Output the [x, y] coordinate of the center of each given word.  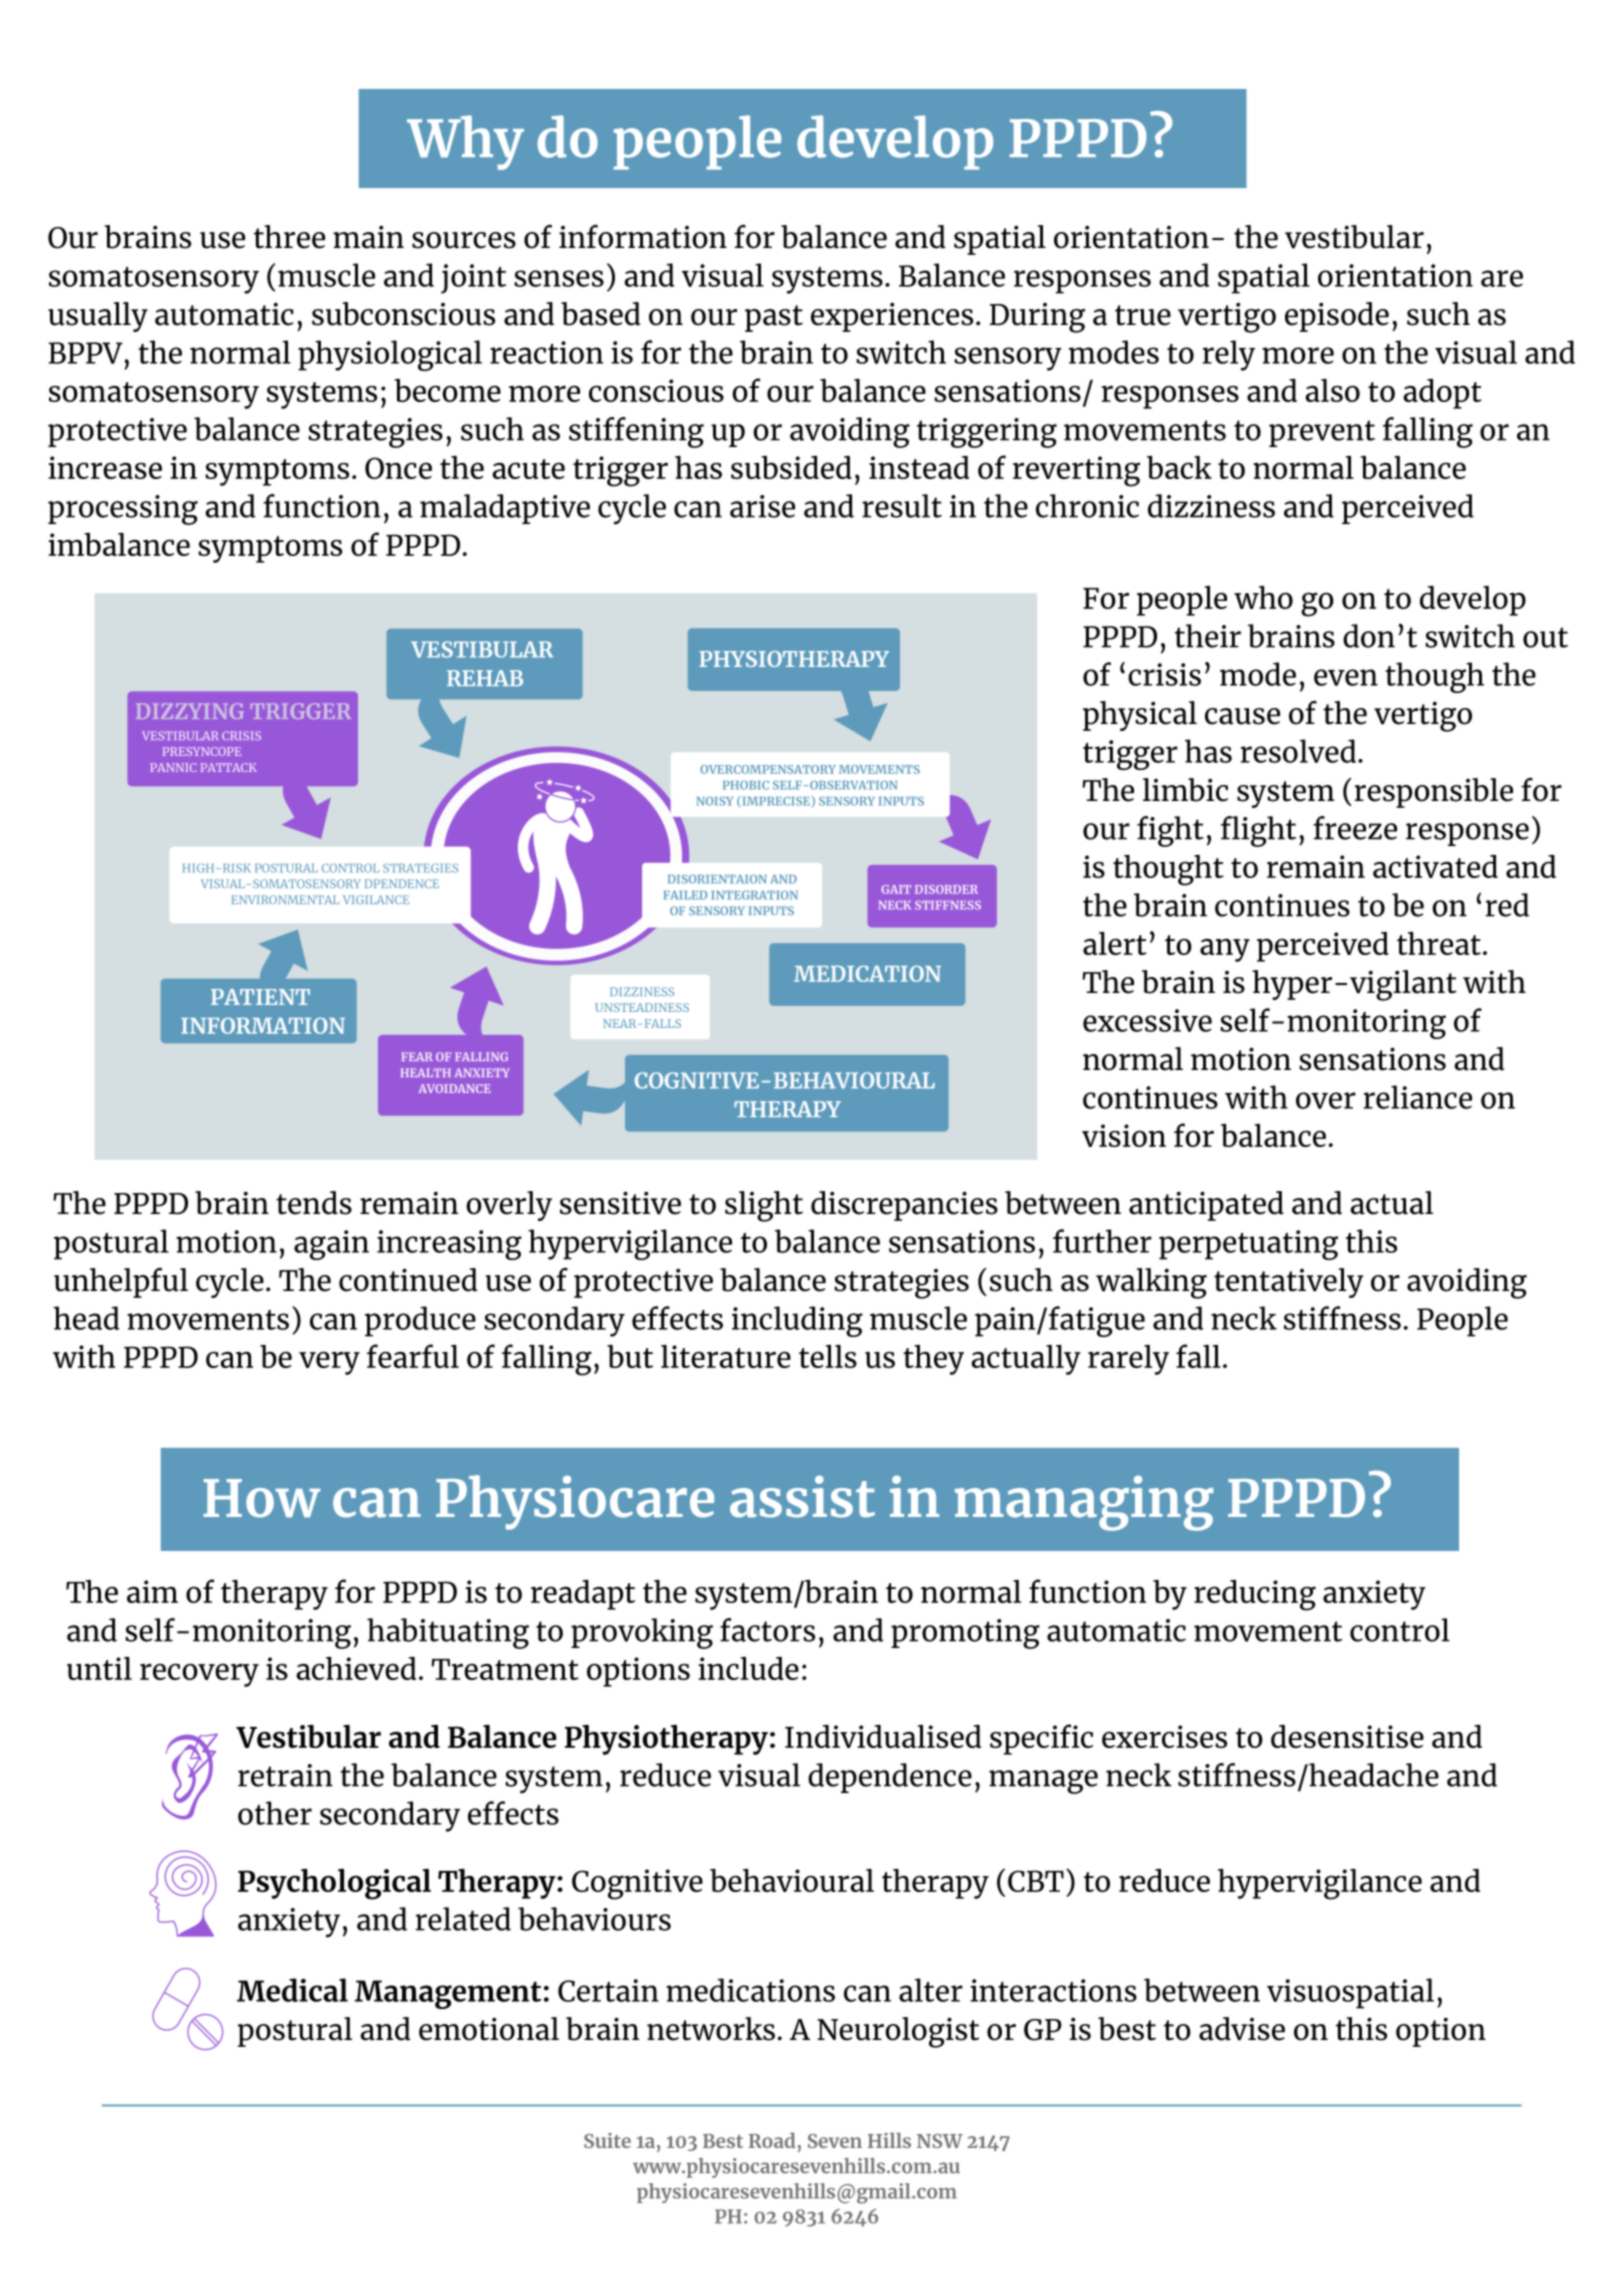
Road [772, 2140]
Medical [292, 1990]
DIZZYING [190, 711]
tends [314, 1203]
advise [1242, 2029]
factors [767, 1630]
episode [1337, 317]
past [774, 318]
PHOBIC [746, 785]
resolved [1298, 751]
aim [152, 1591]
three [289, 237]
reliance [1418, 1097]
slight [764, 1206]
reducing [1255, 1595]
